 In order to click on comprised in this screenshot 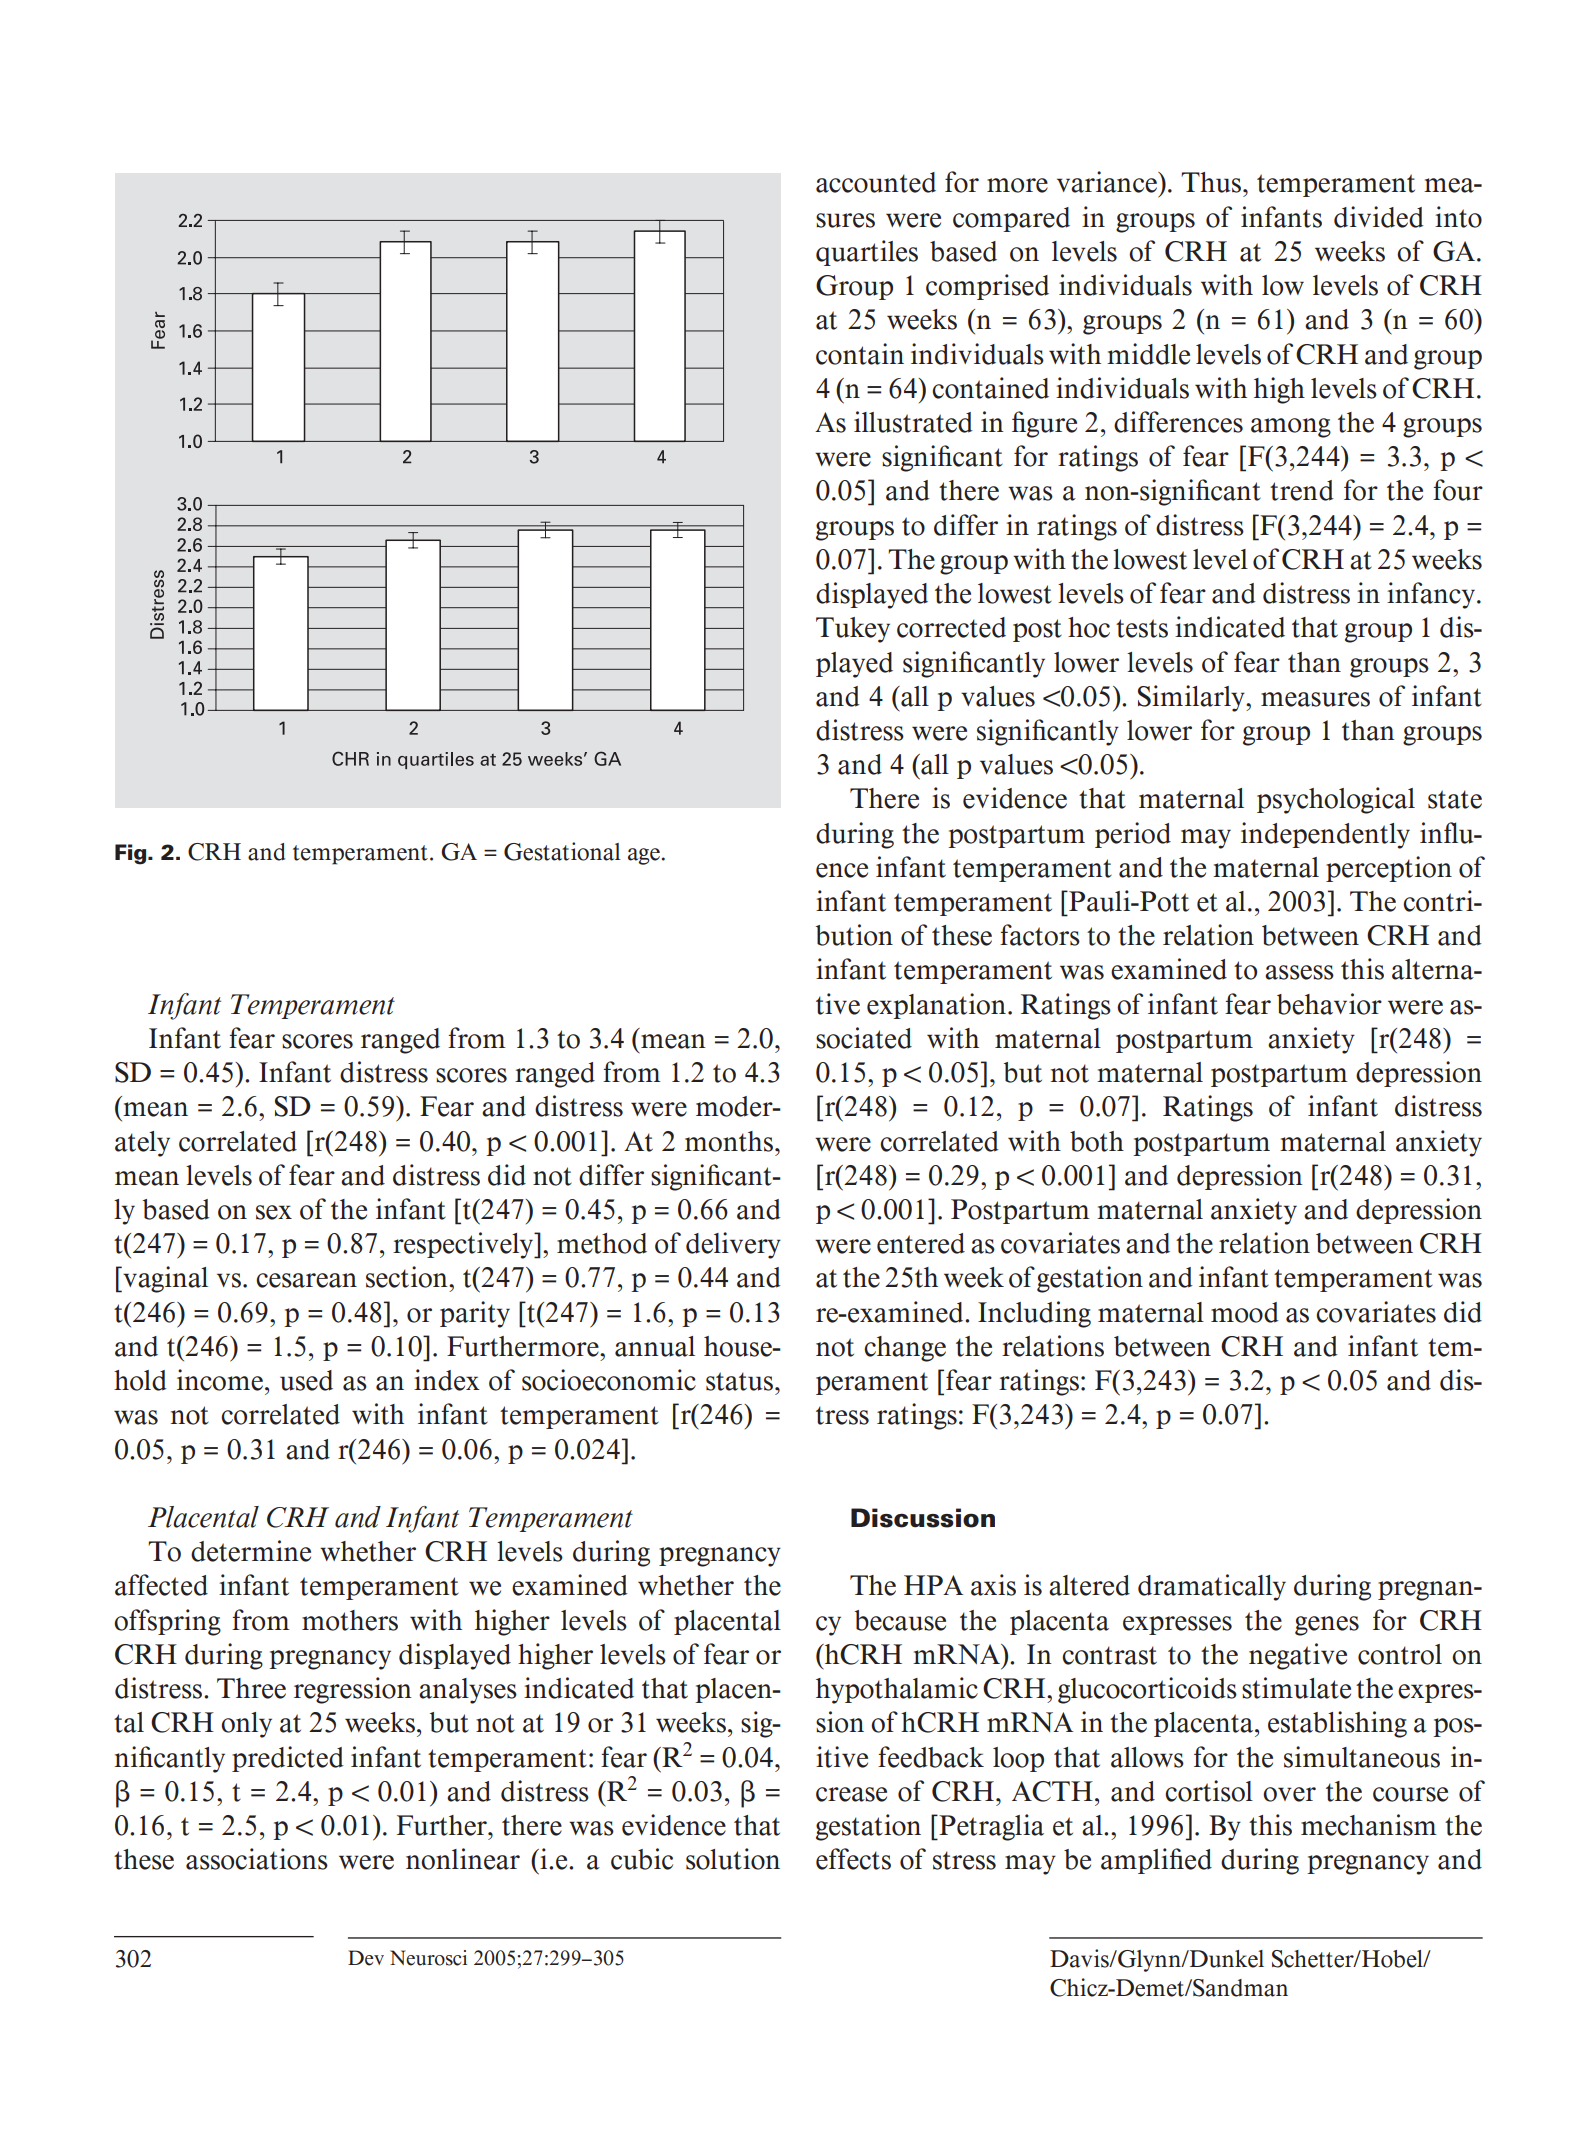, I will do `click(987, 287)`.
